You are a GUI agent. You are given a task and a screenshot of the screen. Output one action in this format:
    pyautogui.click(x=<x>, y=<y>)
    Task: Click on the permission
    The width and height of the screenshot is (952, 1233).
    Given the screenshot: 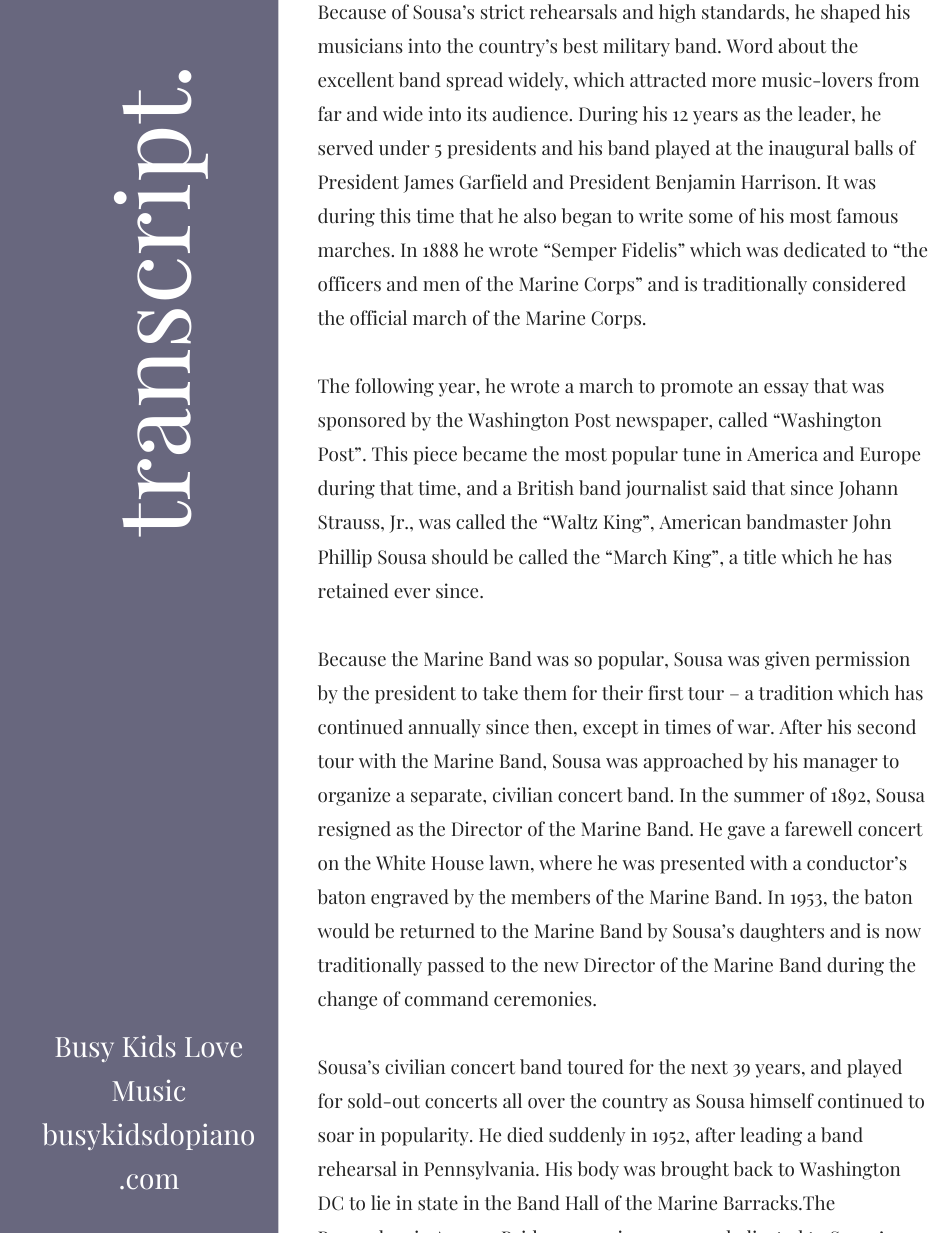 What is the action you would take?
    pyautogui.click(x=862, y=660)
